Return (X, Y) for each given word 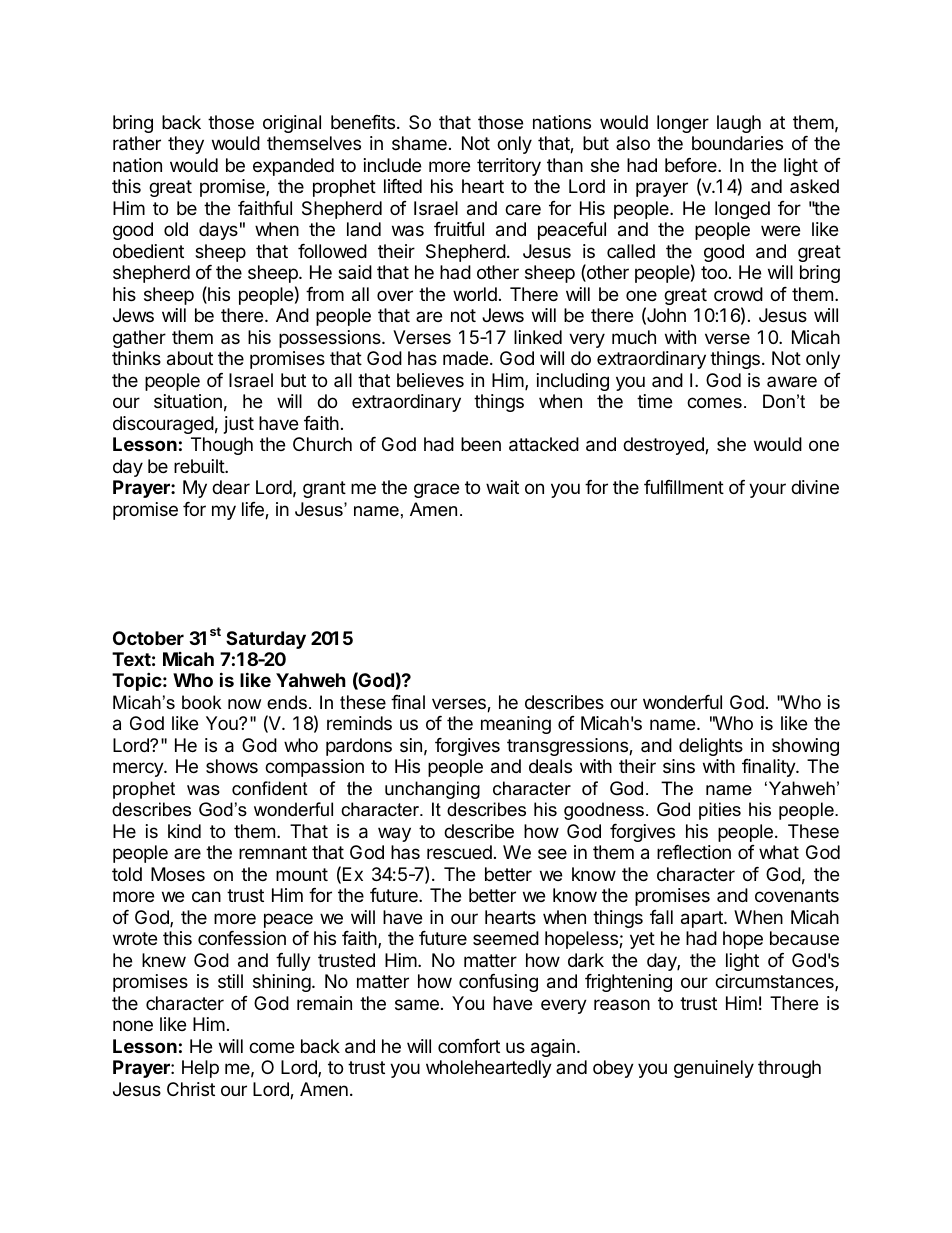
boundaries (737, 143)
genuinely (714, 1069)
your (767, 490)
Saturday (266, 640)
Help (200, 1069)
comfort (469, 1046)
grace (436, 490)
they (186, 145)
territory (509, 167)
